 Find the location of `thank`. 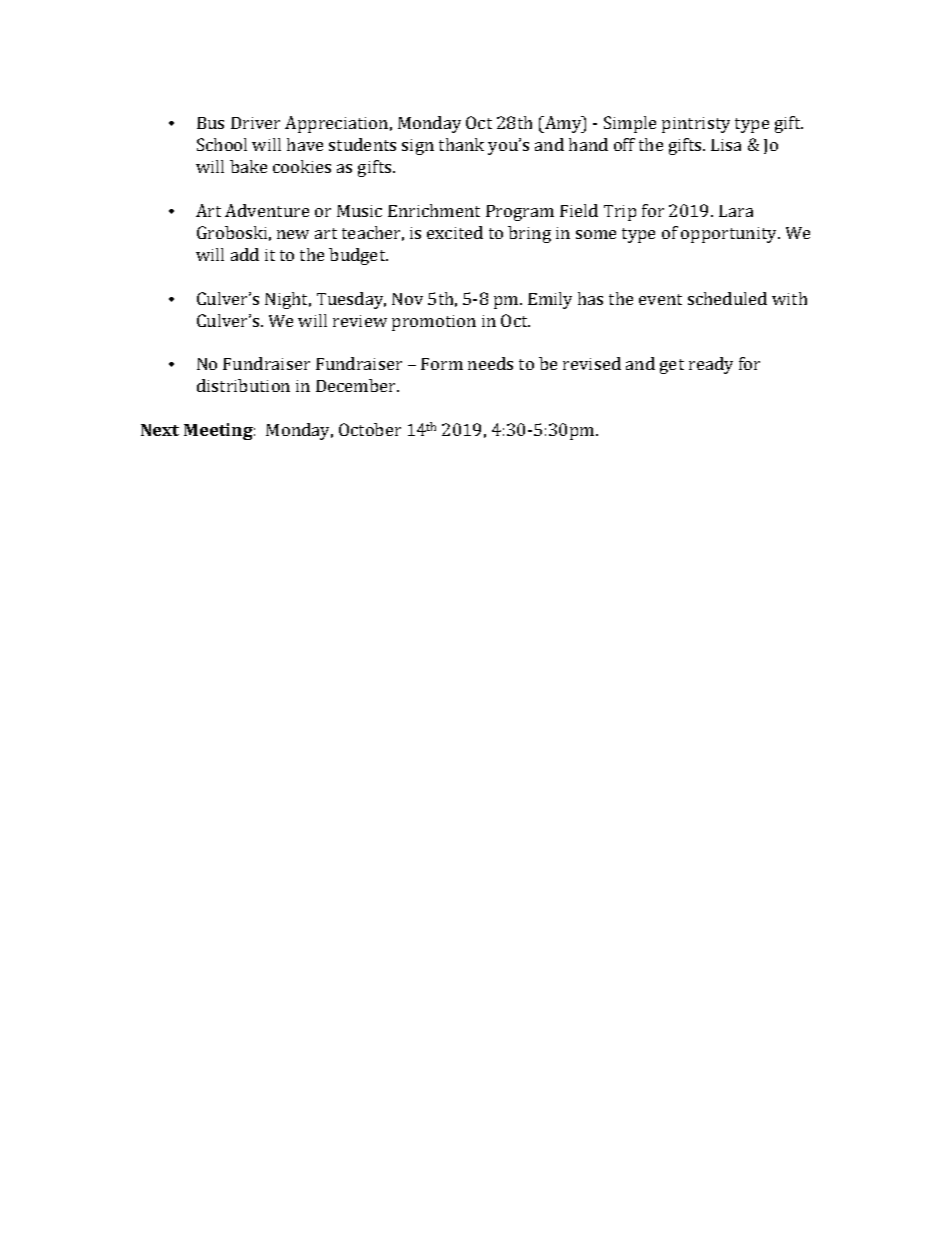

thank is located at coordinates (461, 144).
